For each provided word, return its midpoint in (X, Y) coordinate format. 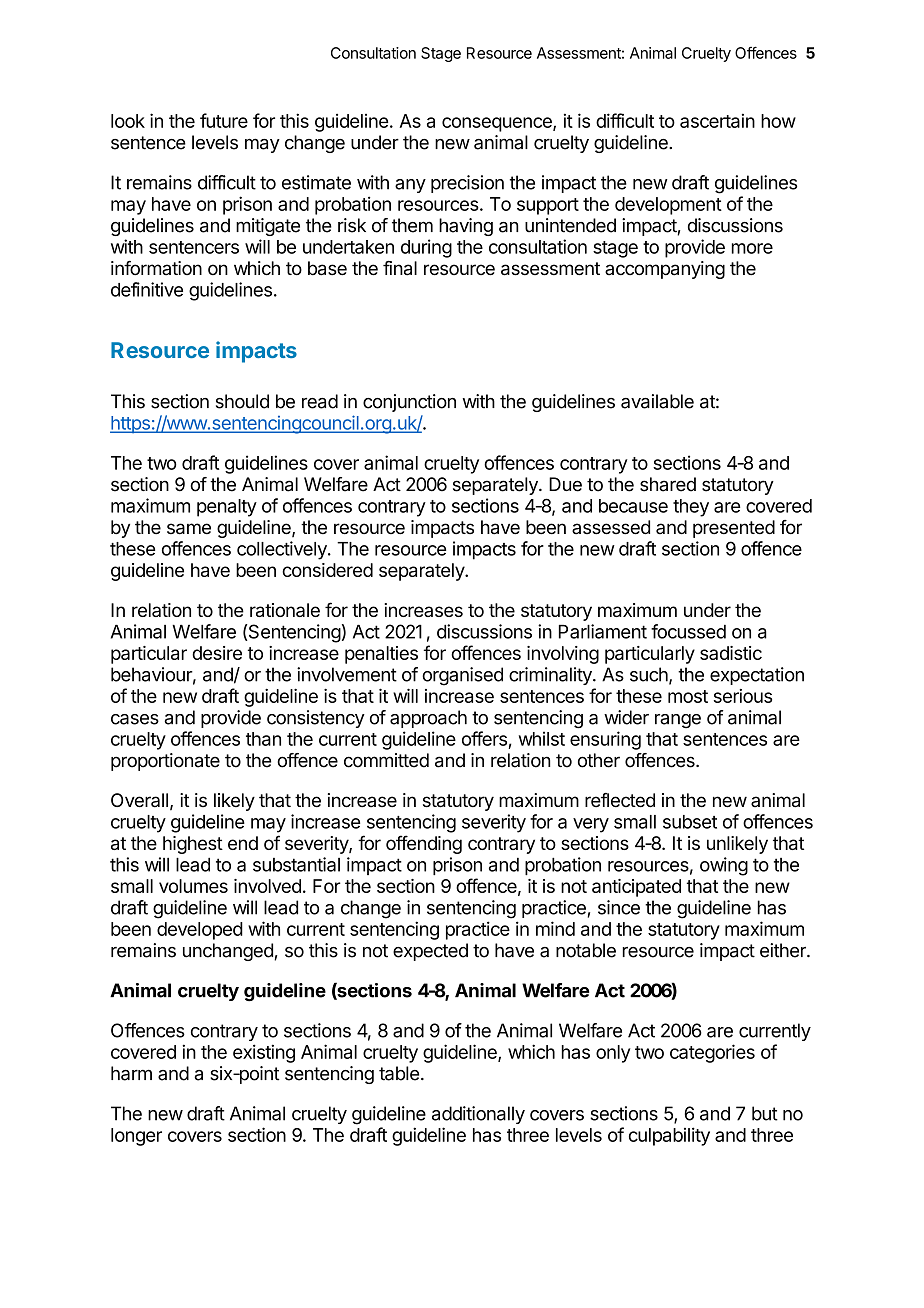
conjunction (409, 403)
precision (467, 184)
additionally (478, 1115)
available (657, 401)
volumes (193, 886)
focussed (688, 631)
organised (462, 676)
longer (136, 1137)
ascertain (717, 120)
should (242, 401)
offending (424, 844)
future (224, 120)
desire (217, 653)
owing (724, 866)
